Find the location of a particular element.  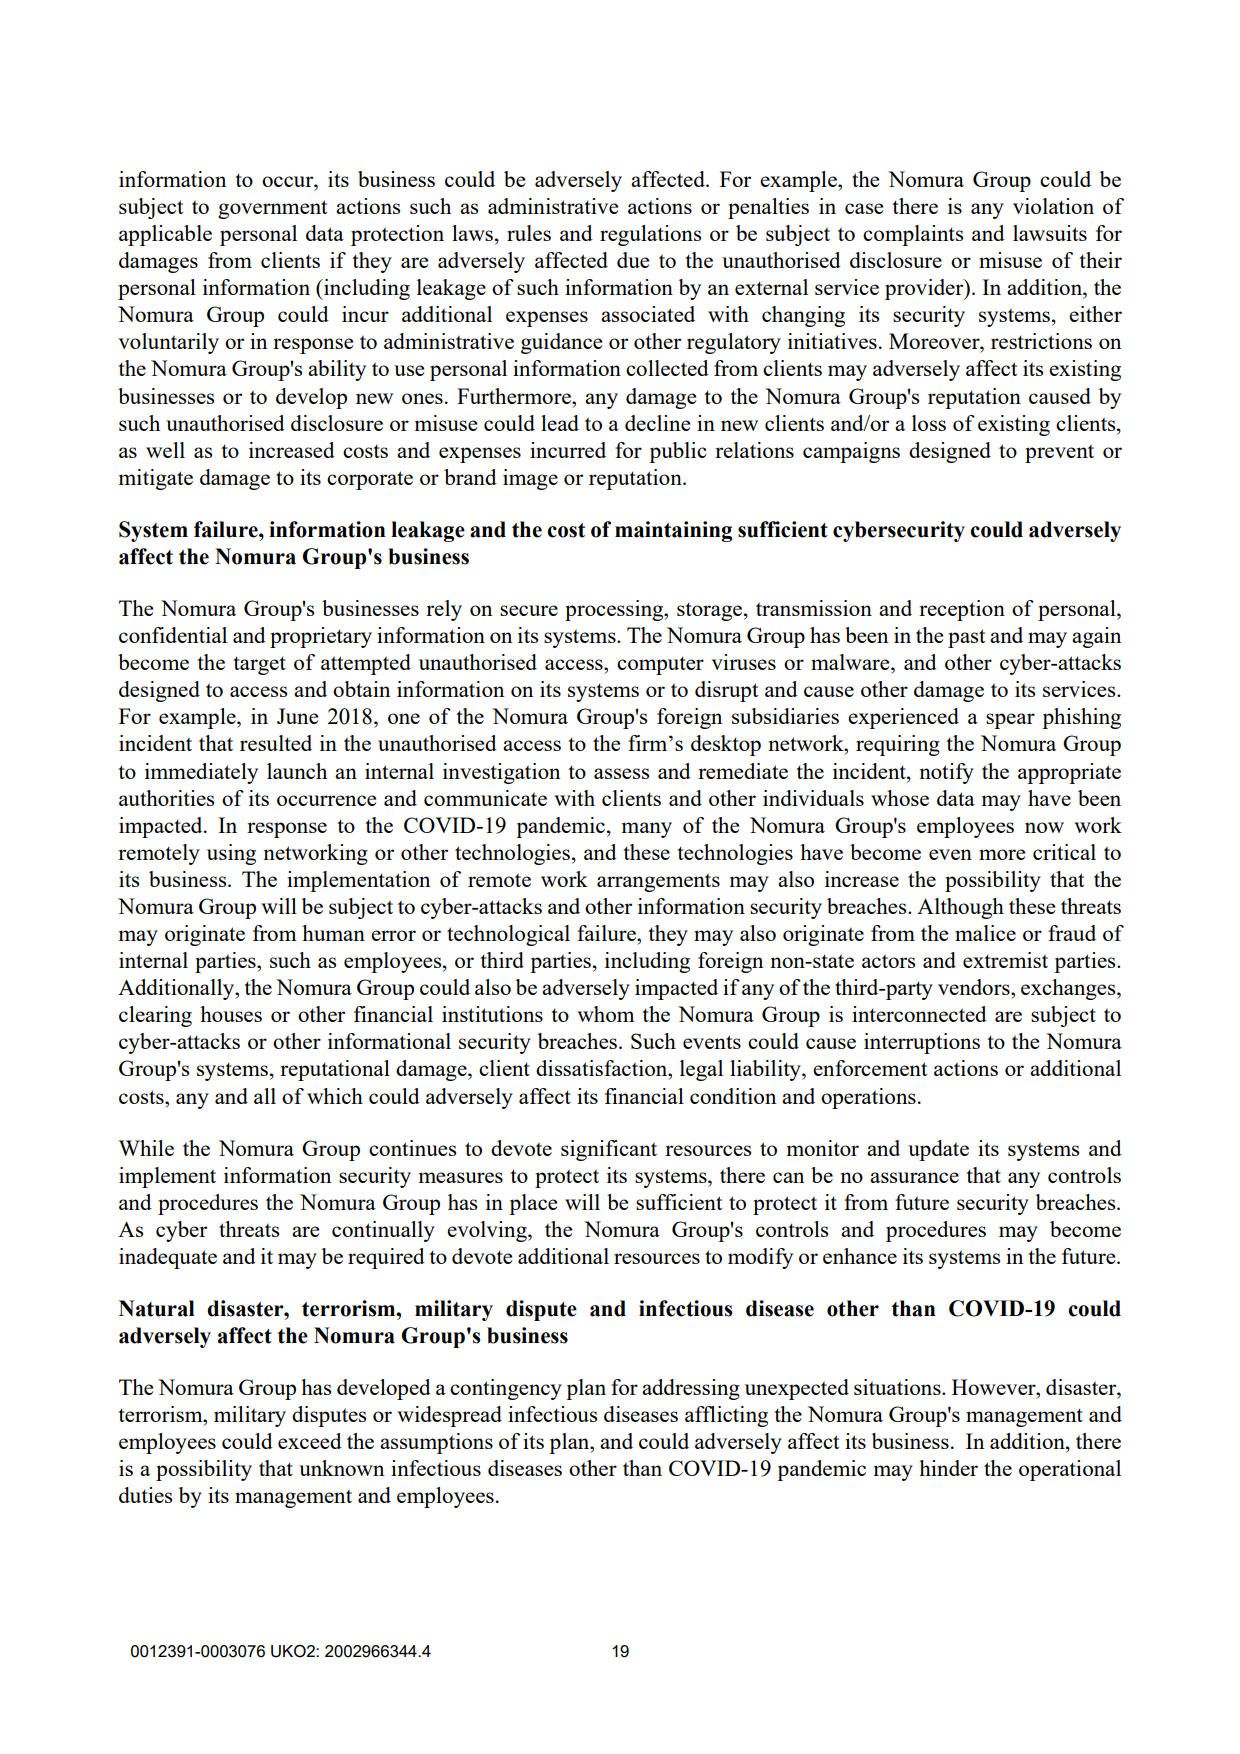

loss is located at coordinates (929, 423).
